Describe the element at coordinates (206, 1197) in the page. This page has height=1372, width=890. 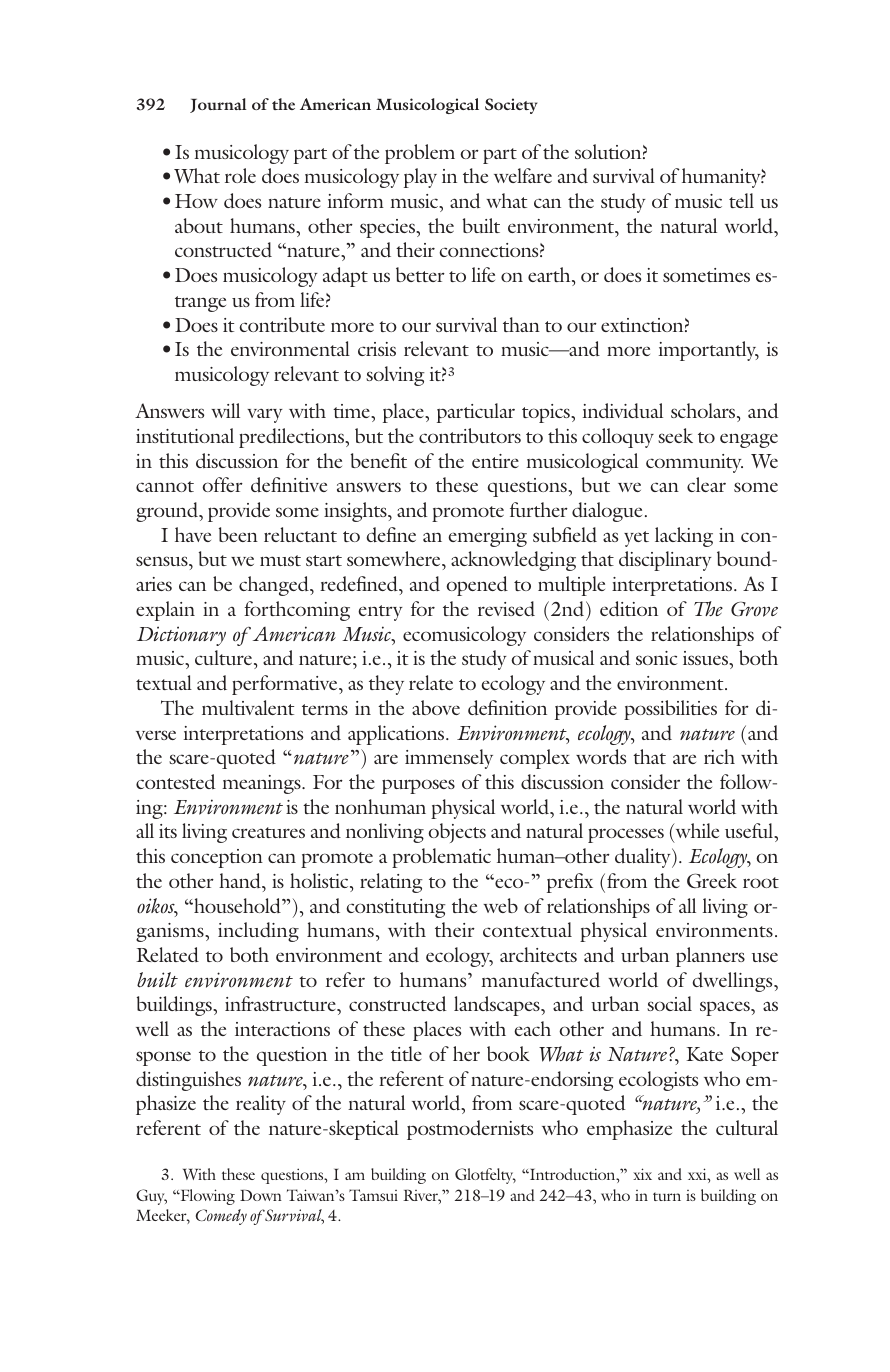
I see `Flowing` at that location.
